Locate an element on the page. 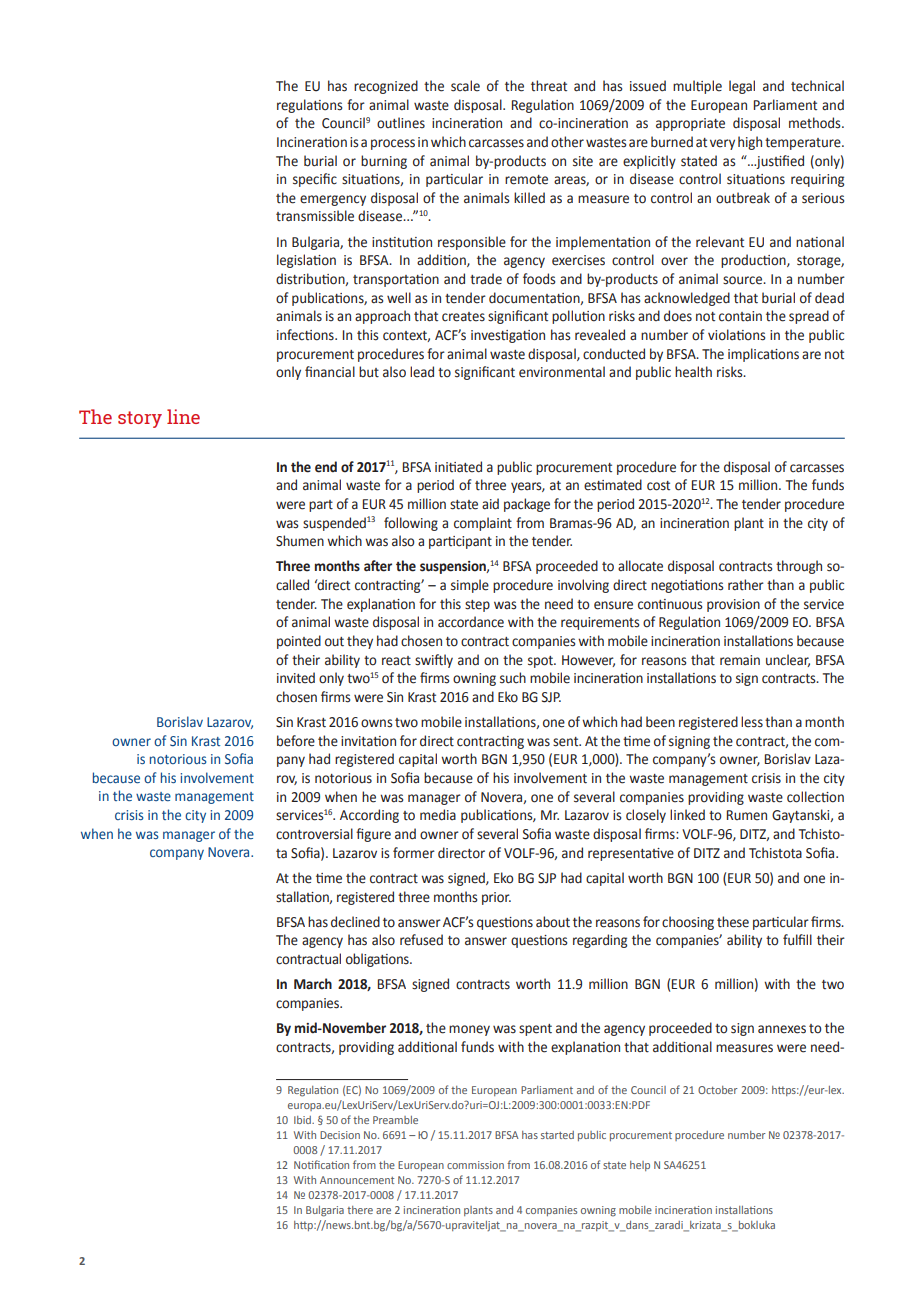  story is located at coordinates (140, 419).
